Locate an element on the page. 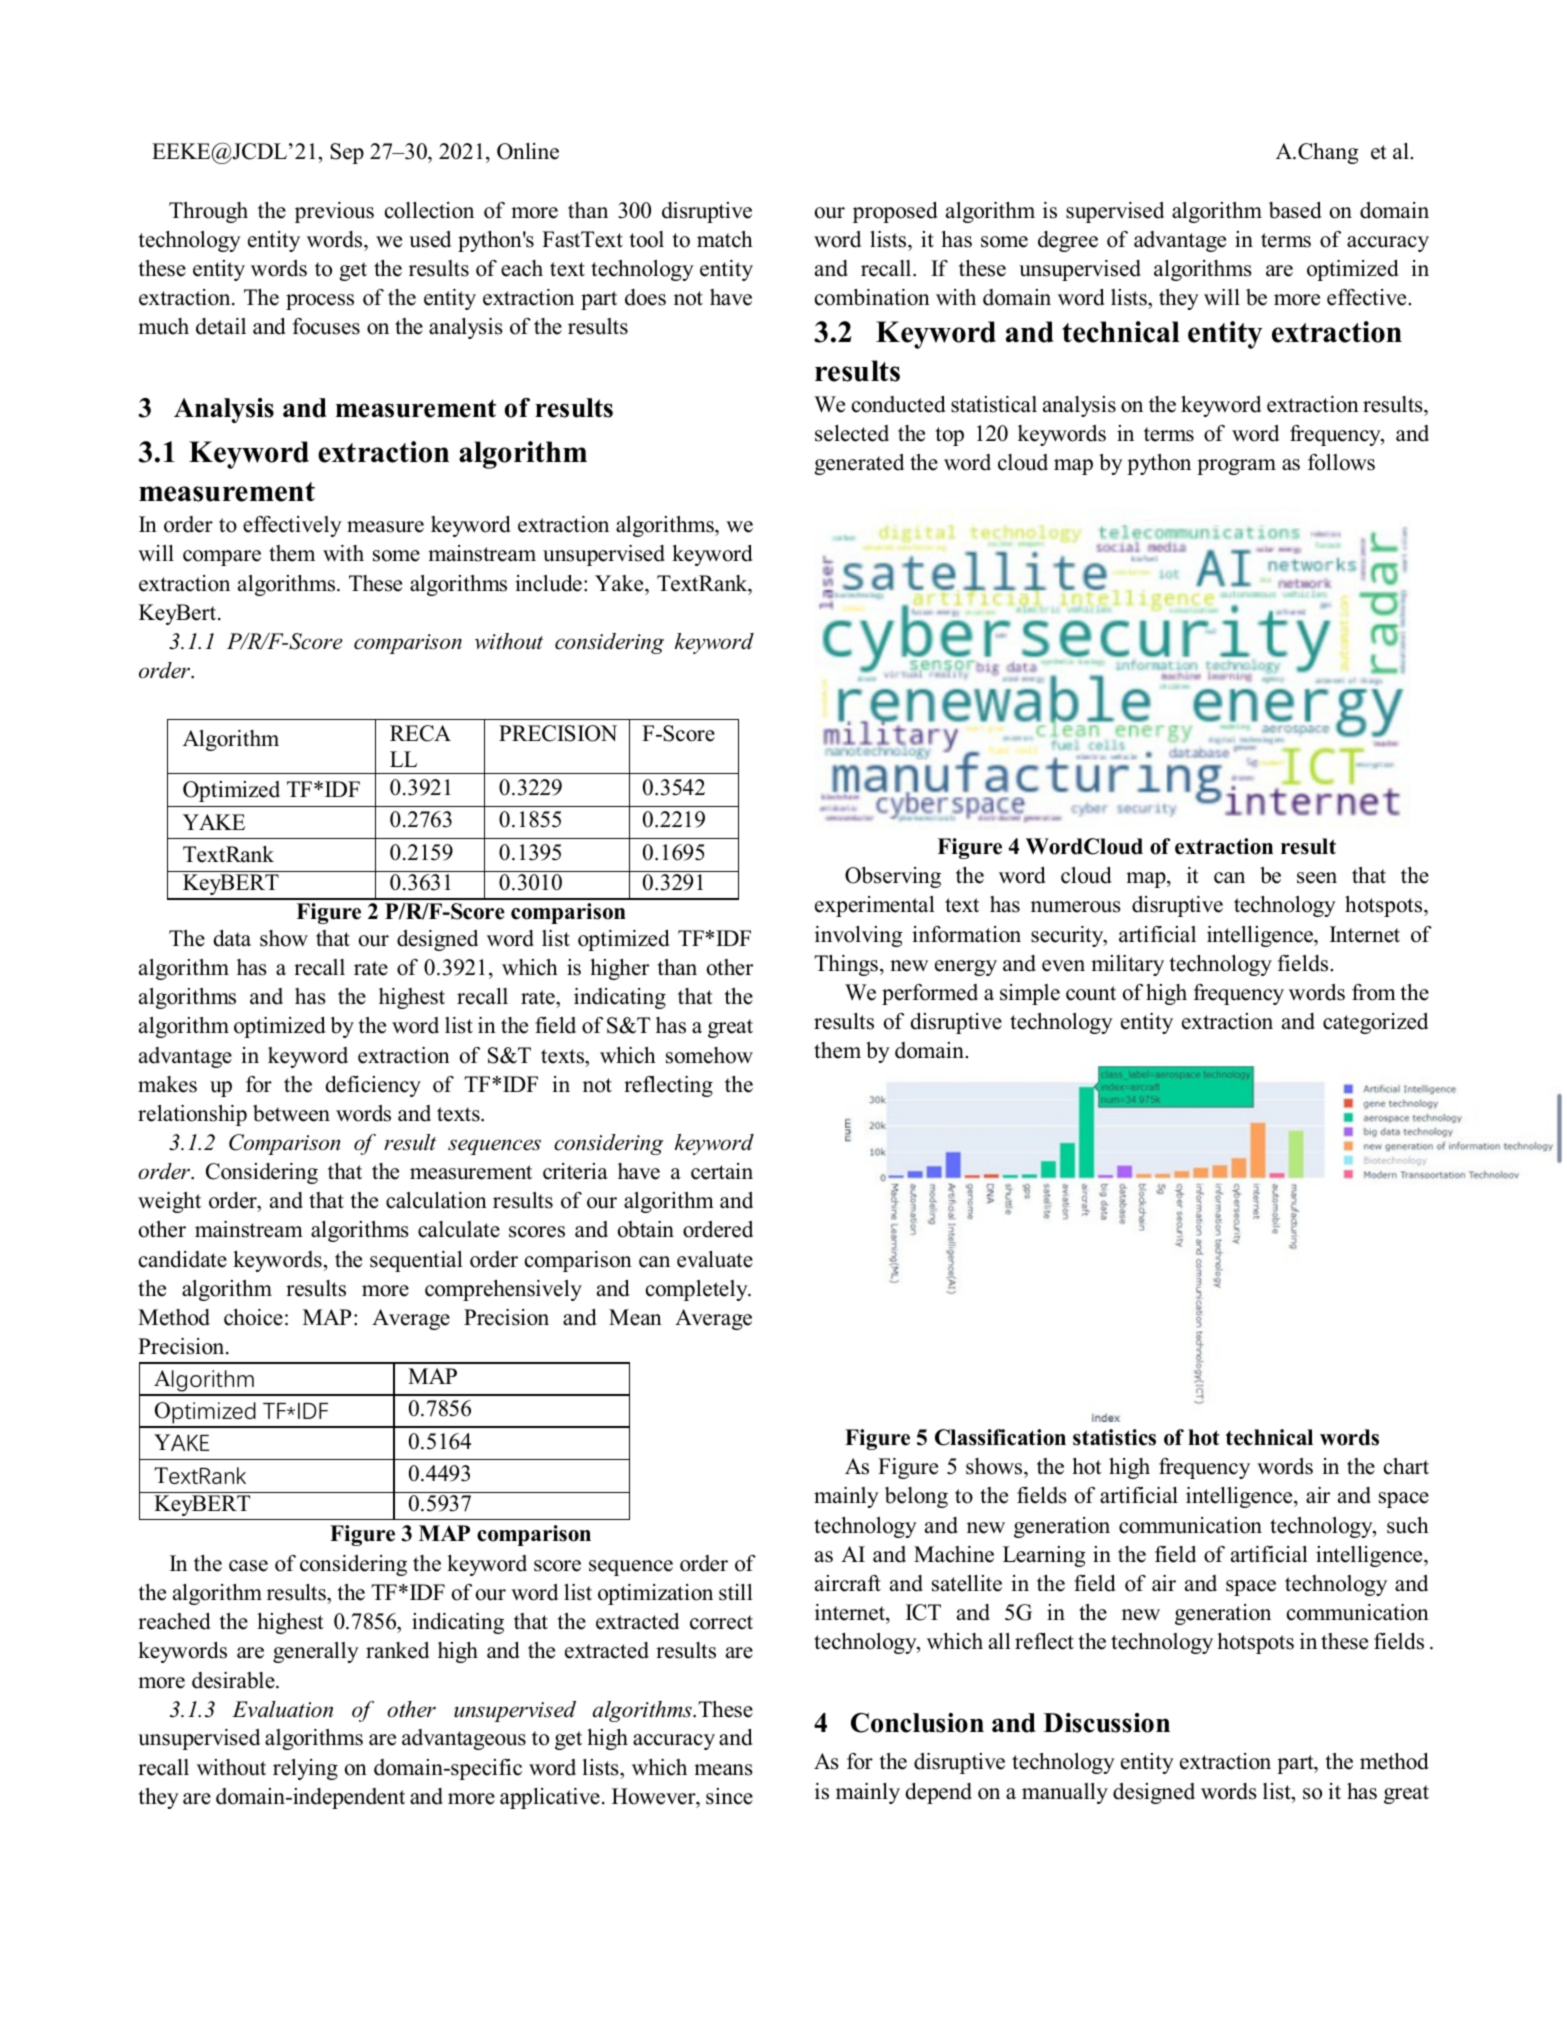 This page has width=1567, height=2028. categorized is located at coordinates (1375, 1023).
